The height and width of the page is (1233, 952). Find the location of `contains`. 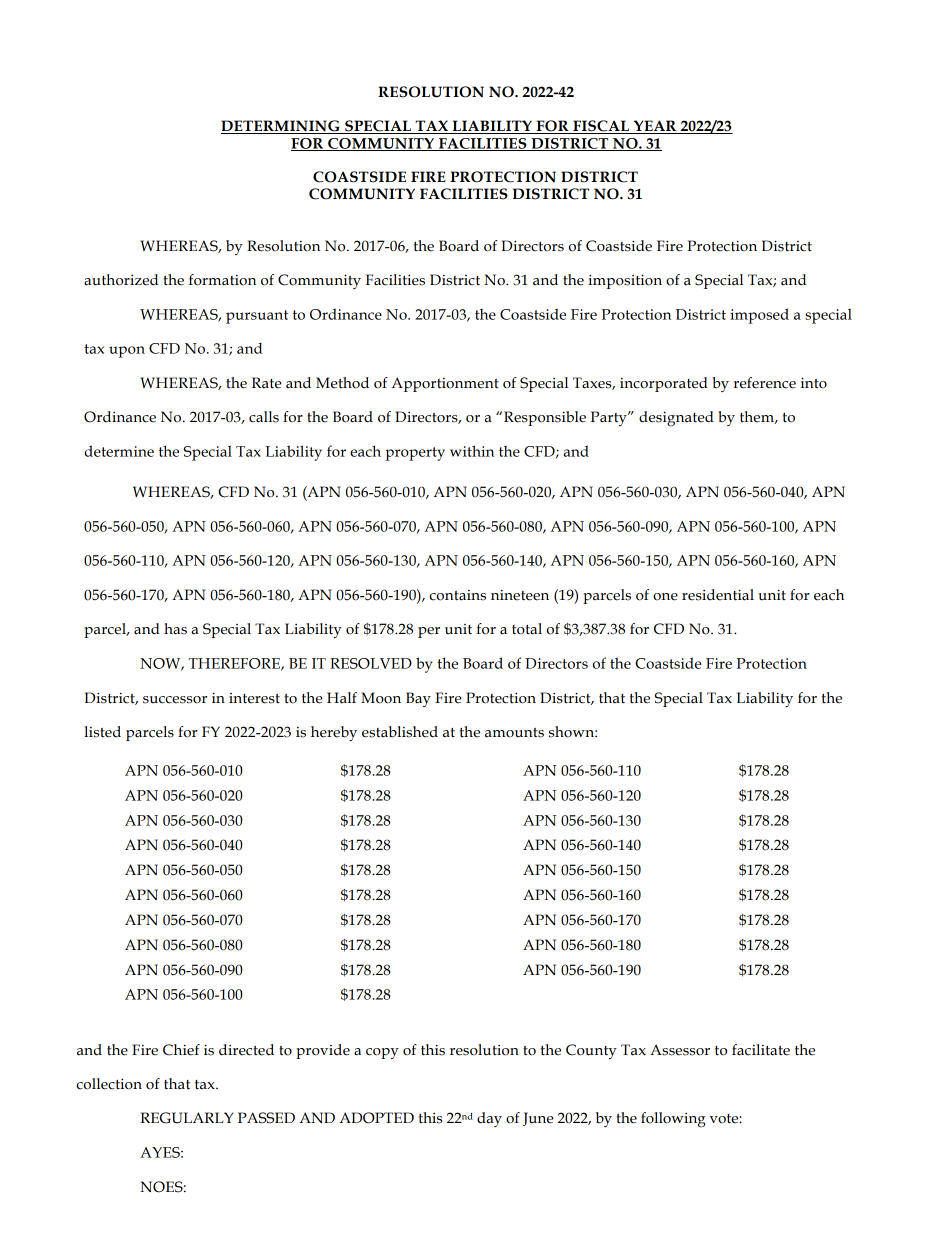

contains is located at coordinates (458, 595).
